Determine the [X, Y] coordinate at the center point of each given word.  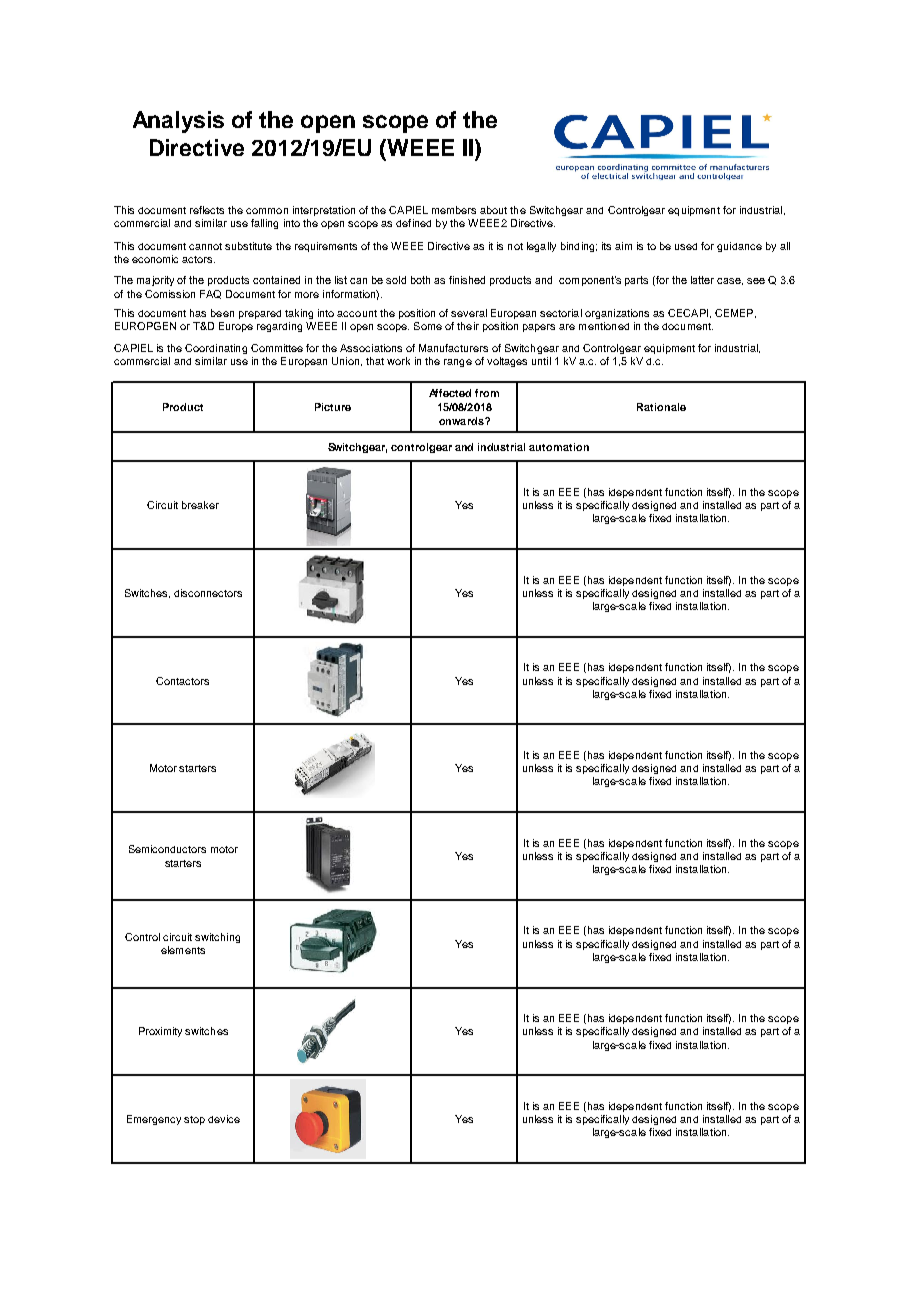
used [686, 246]
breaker [200, 505]
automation [559, 447]
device [224, 1119]
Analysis [178, 122]
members [454, 210]
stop [194, 1120]
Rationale [661, 407]
